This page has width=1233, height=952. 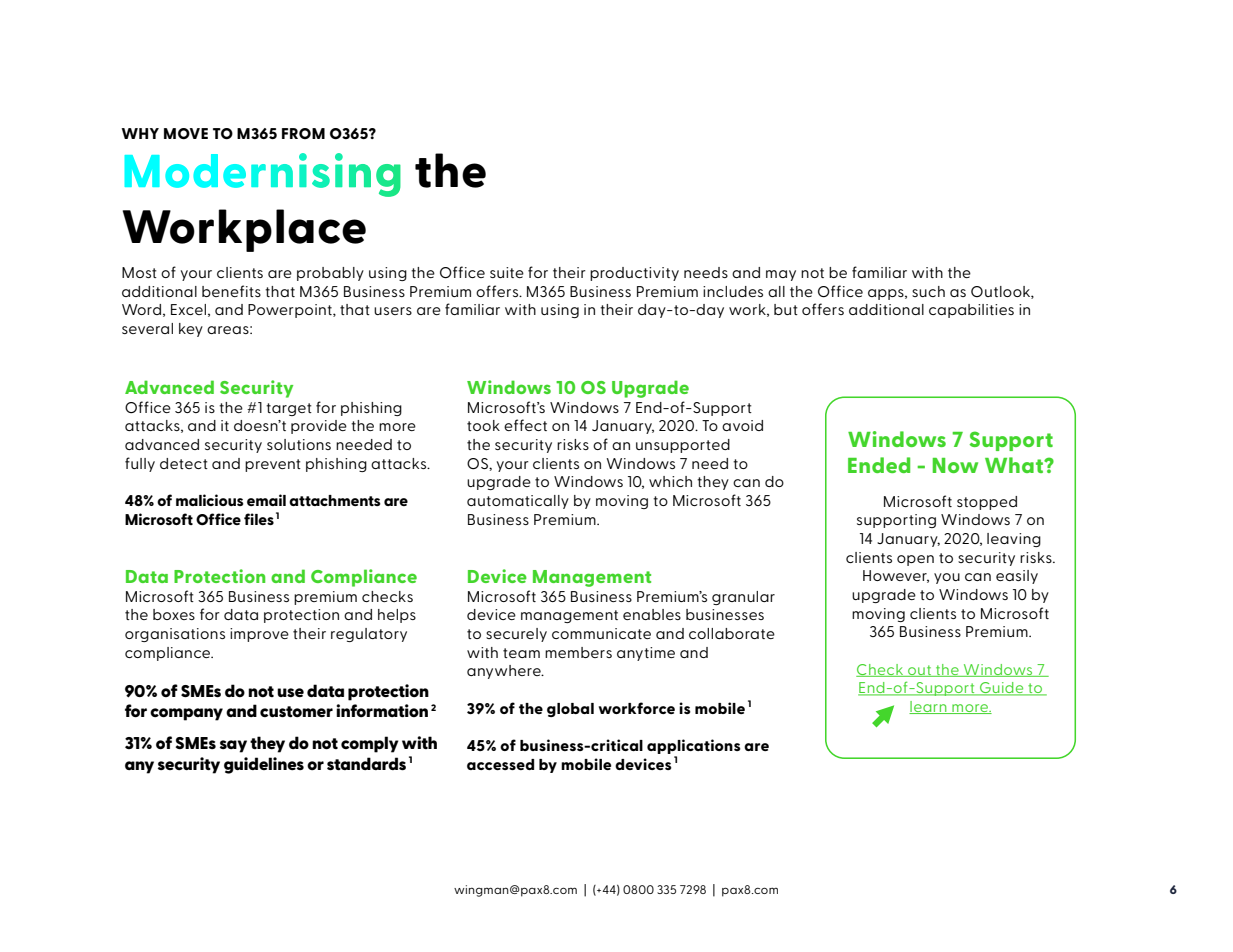 I want to click on FROM, so click(x=303, y=133).
